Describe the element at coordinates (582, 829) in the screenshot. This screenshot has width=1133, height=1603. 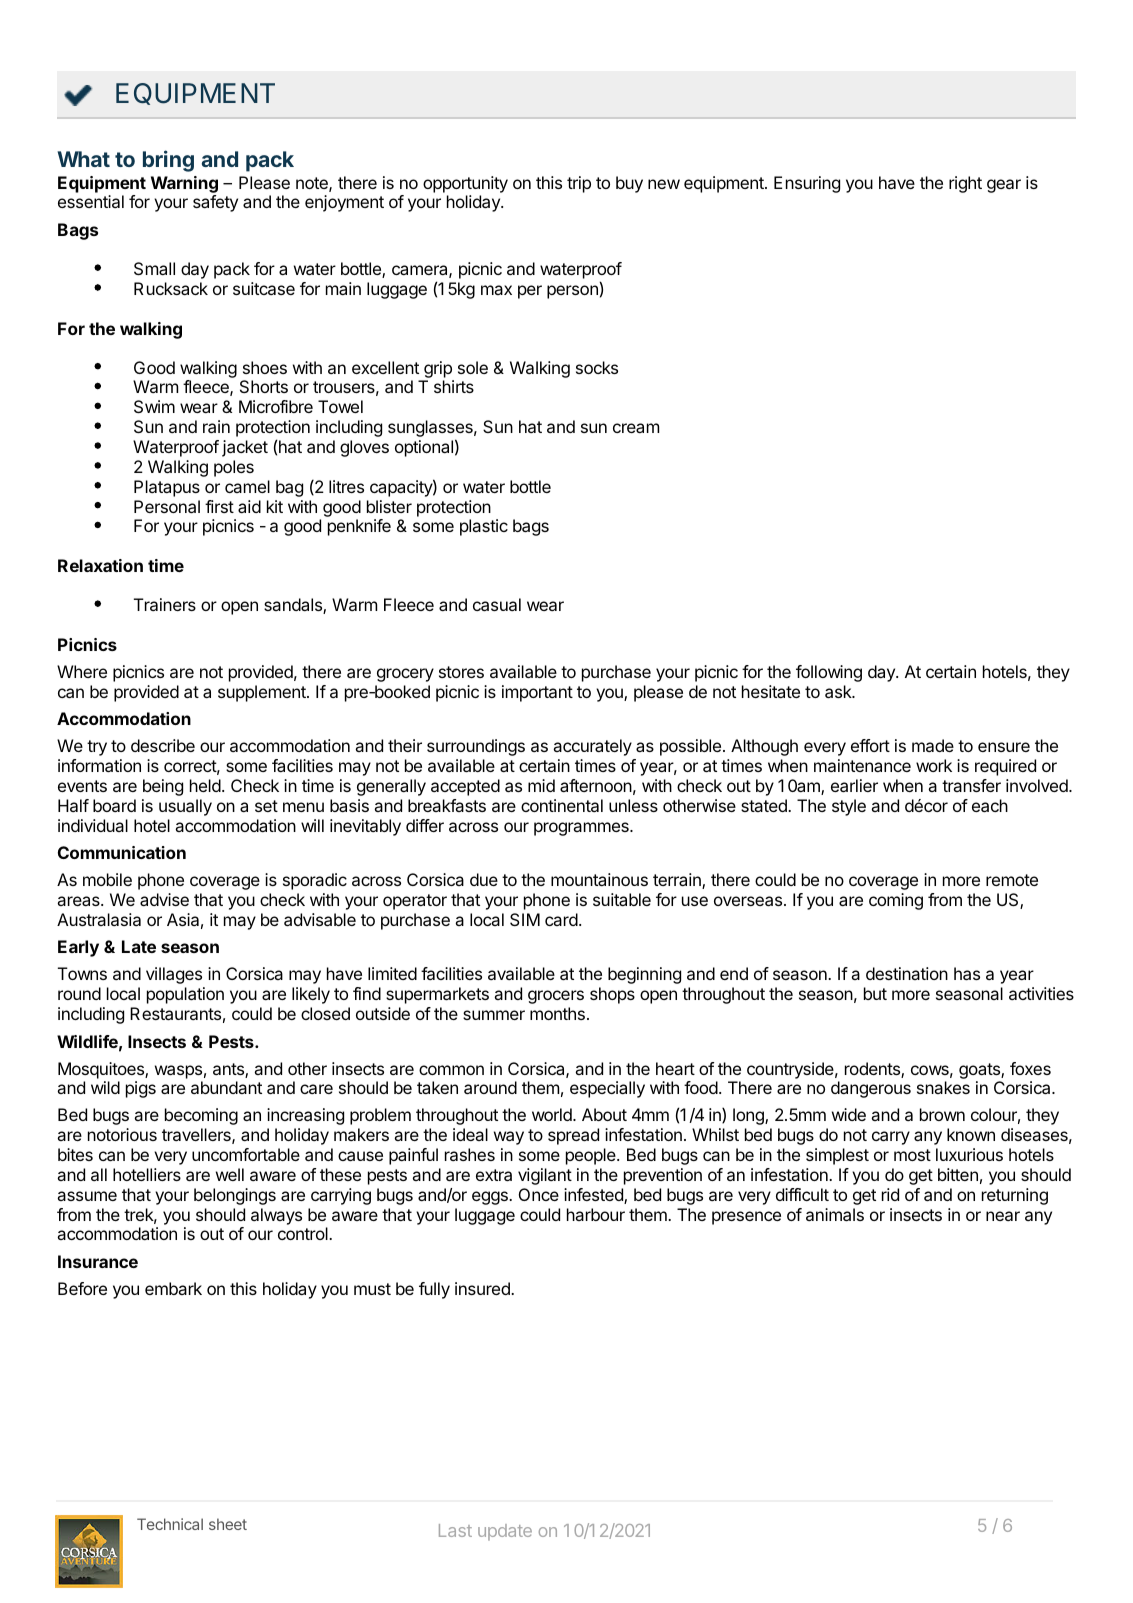
I see `programmes` at that location.
